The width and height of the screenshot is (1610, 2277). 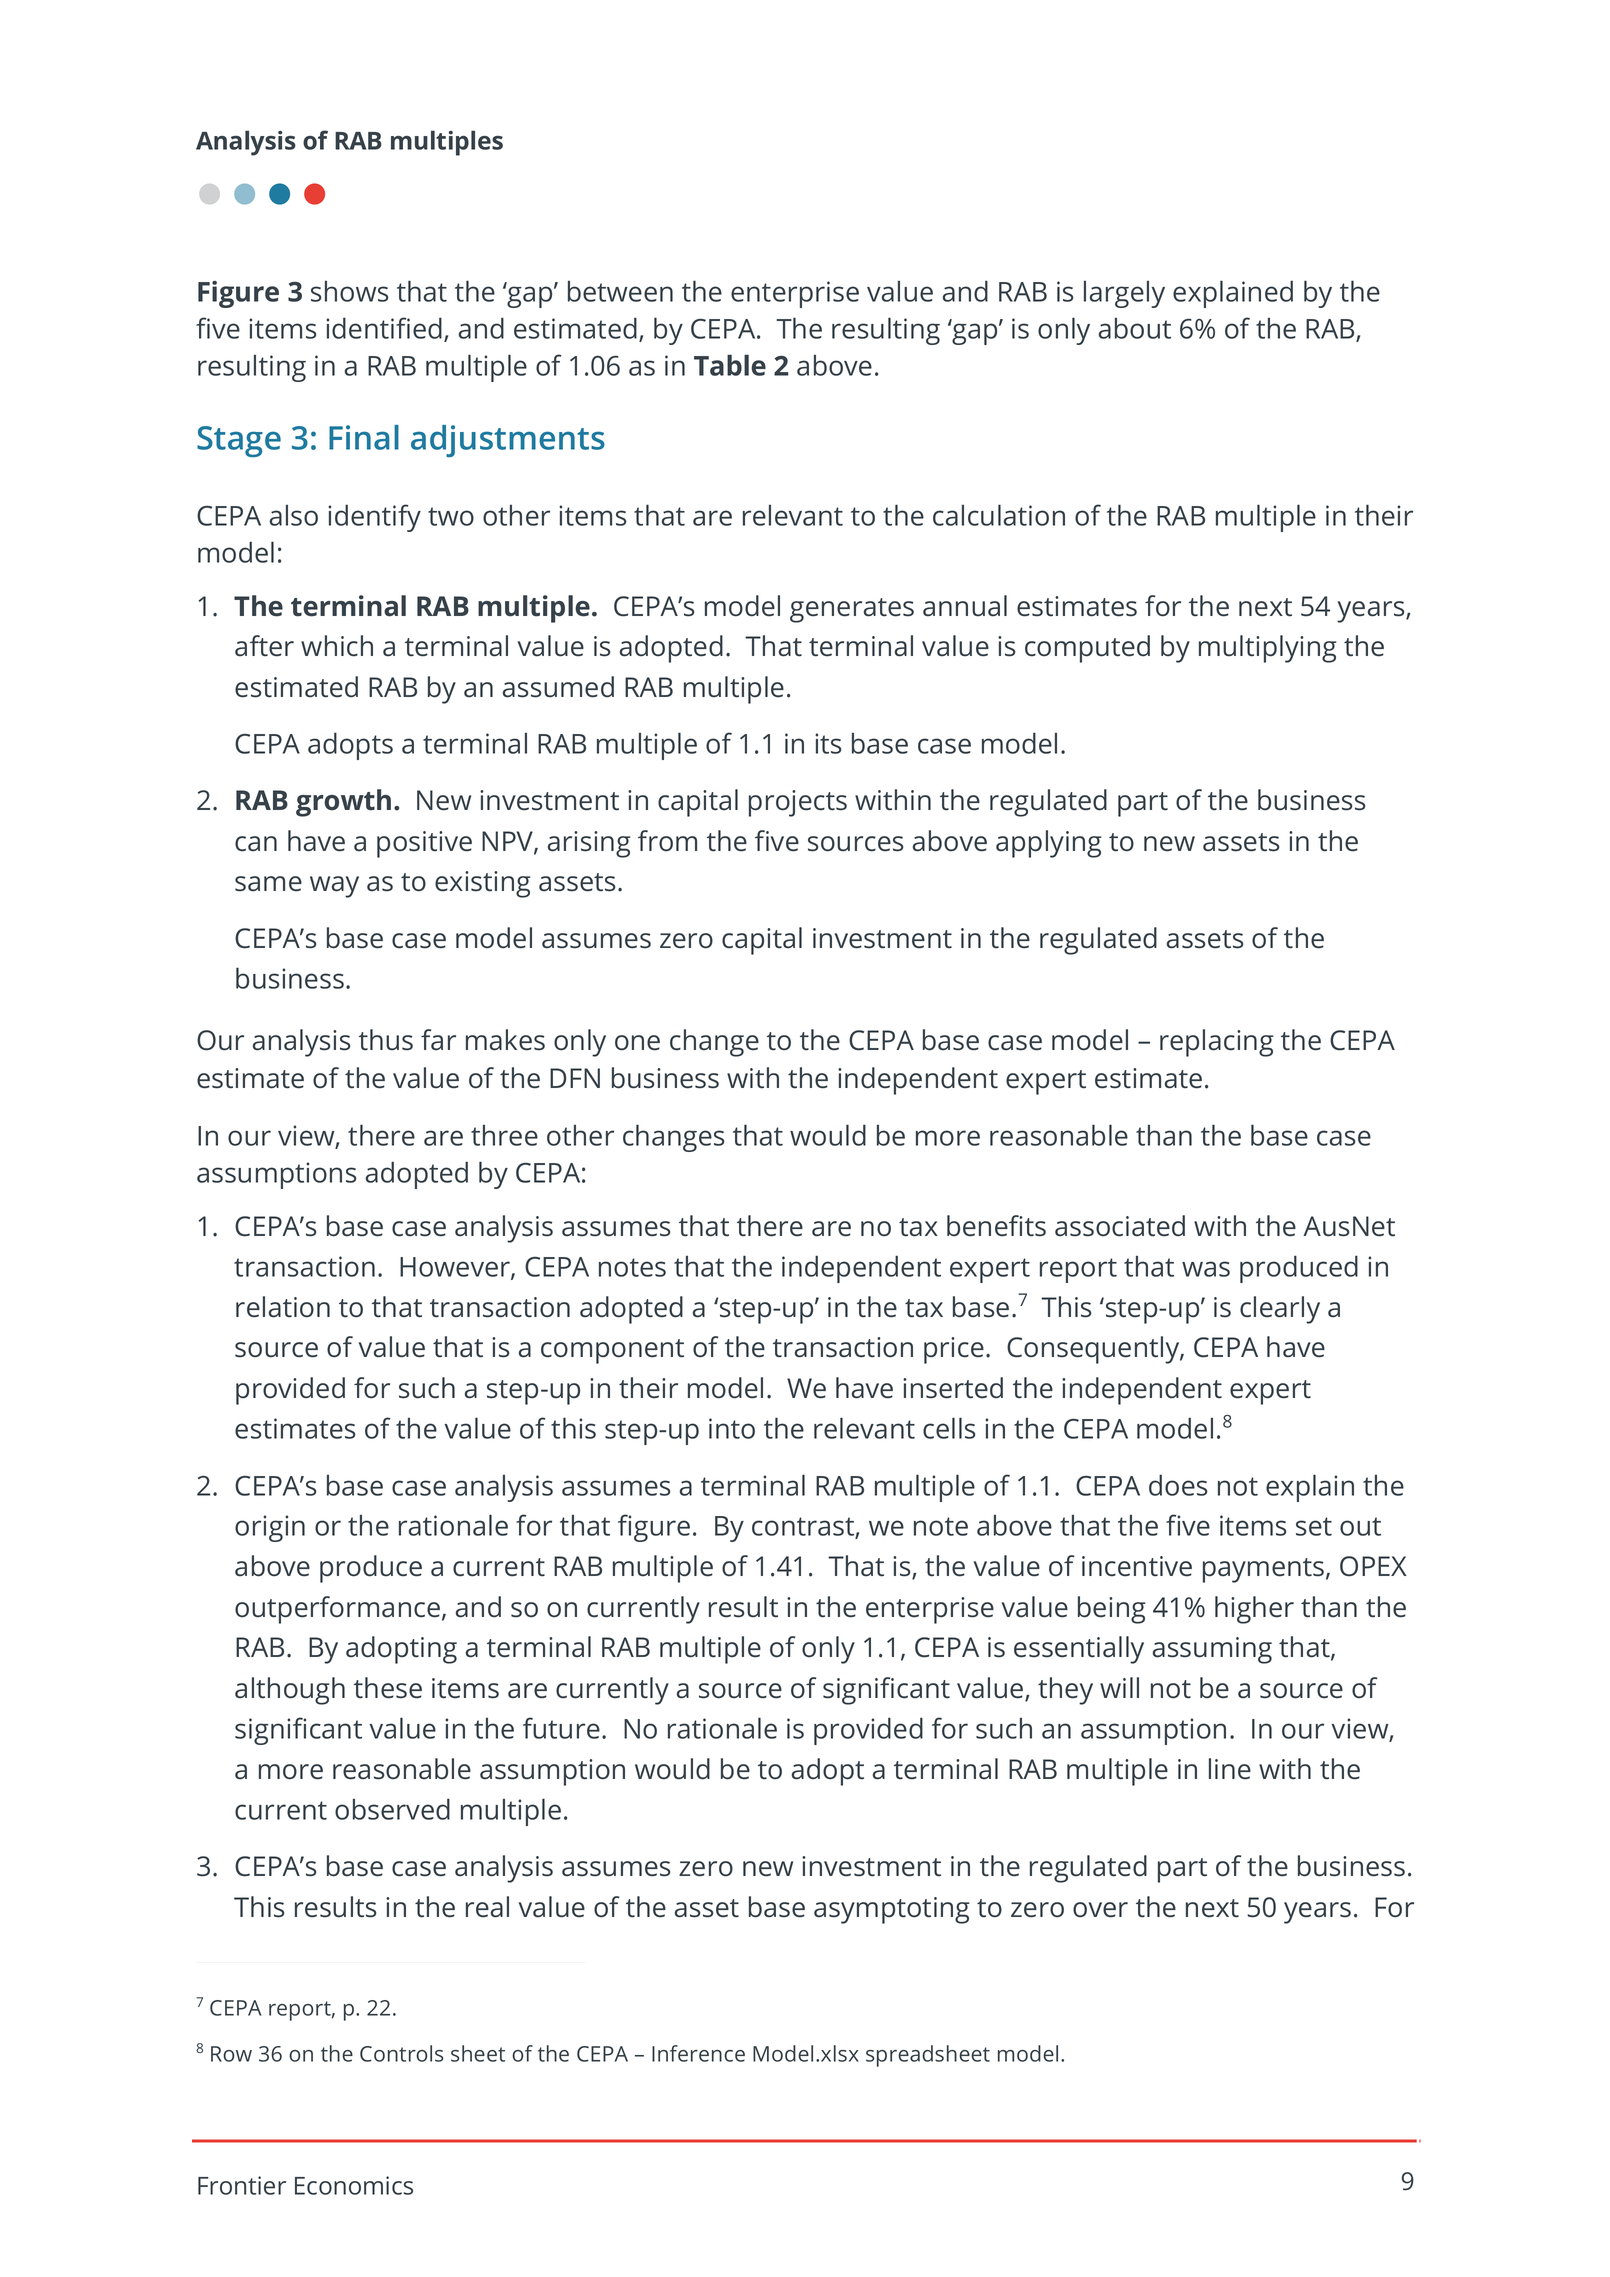 What do you see at coordinates (1217, 1043) in the screenshot?
I see `replacing` at bounding box center [1217, 1043].
